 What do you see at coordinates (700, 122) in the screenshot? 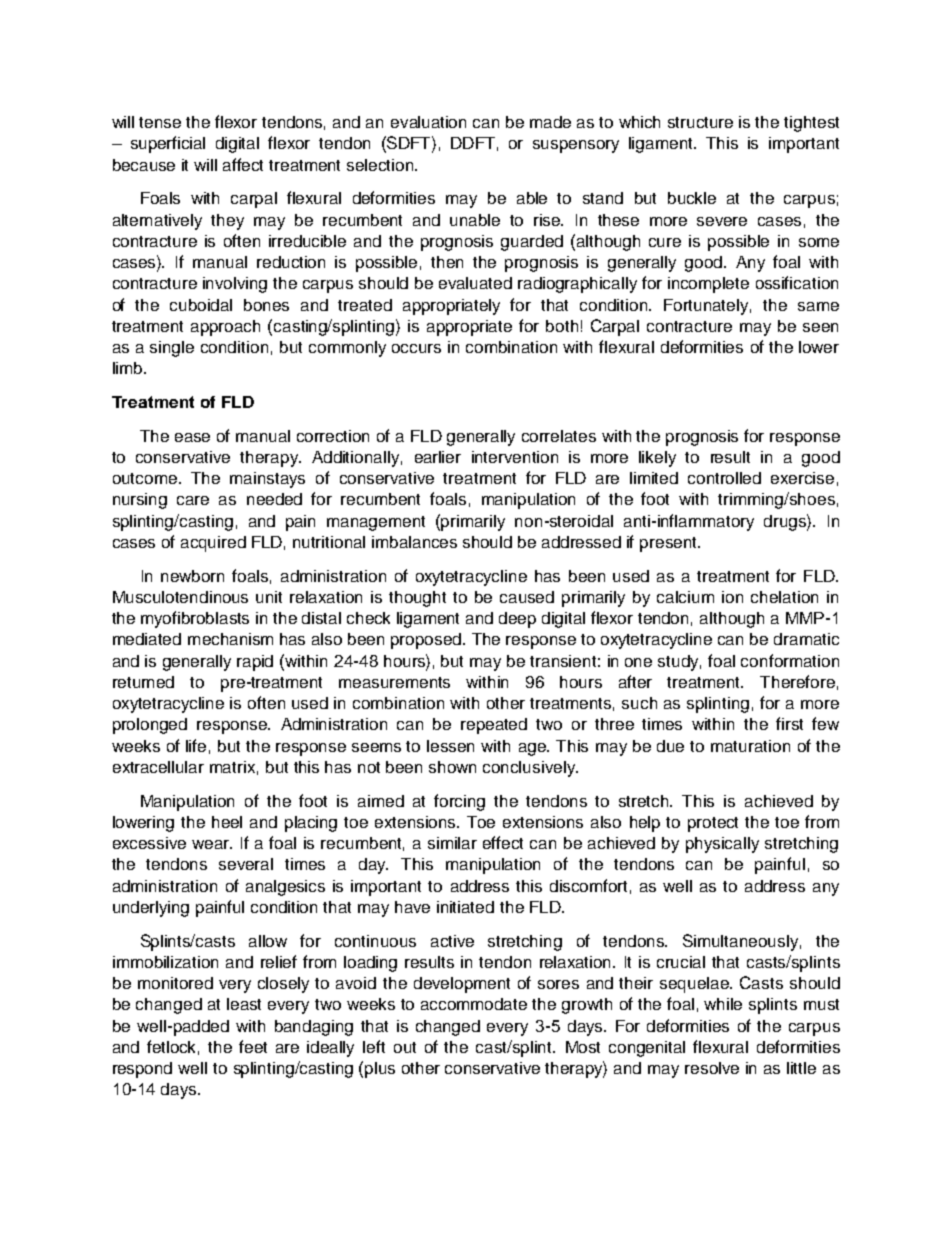
I see `structure` at bounding box center [700, 122].
